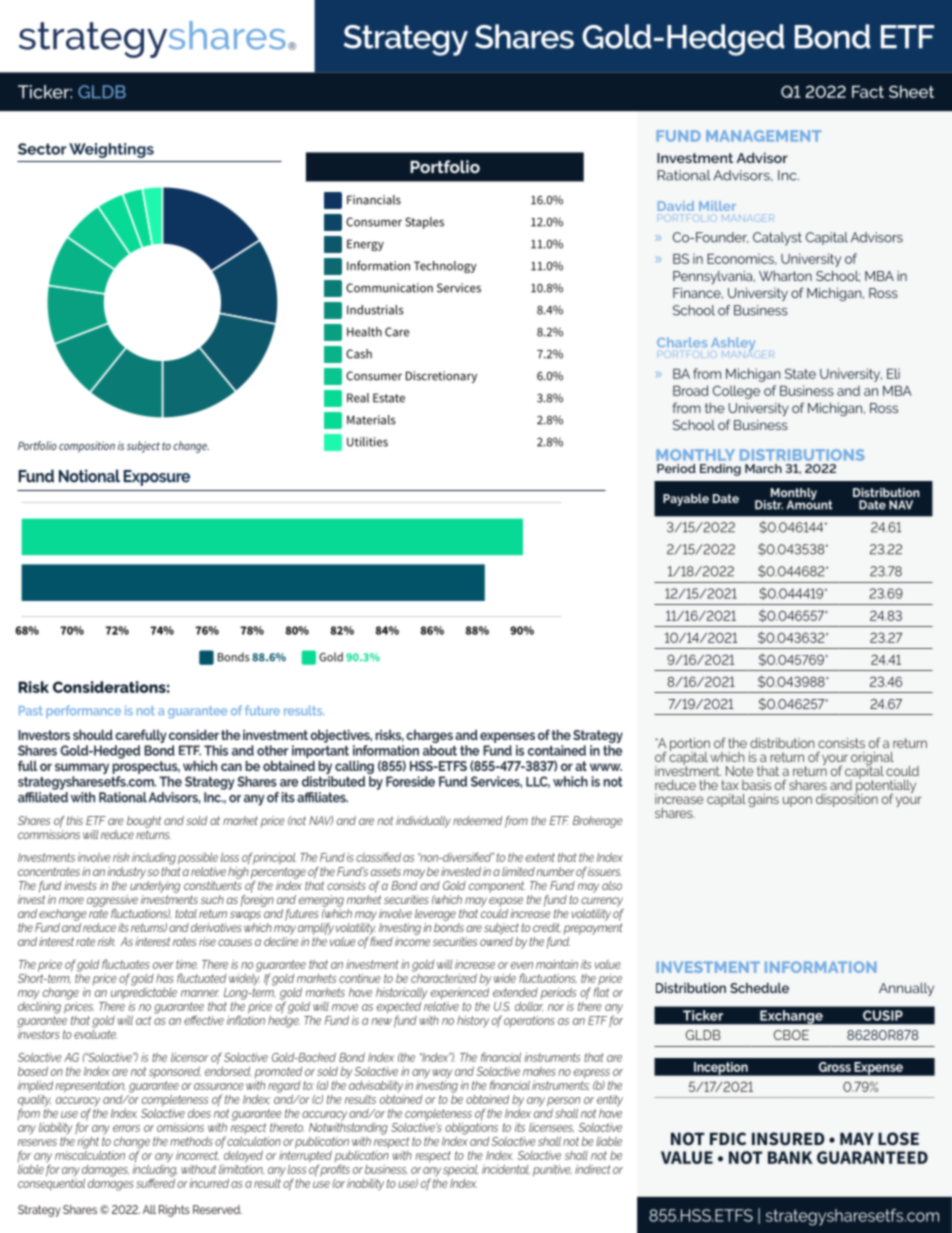  Describe the element at coordinates (429, 736) in the screenshot. I see `charges` at that location.
